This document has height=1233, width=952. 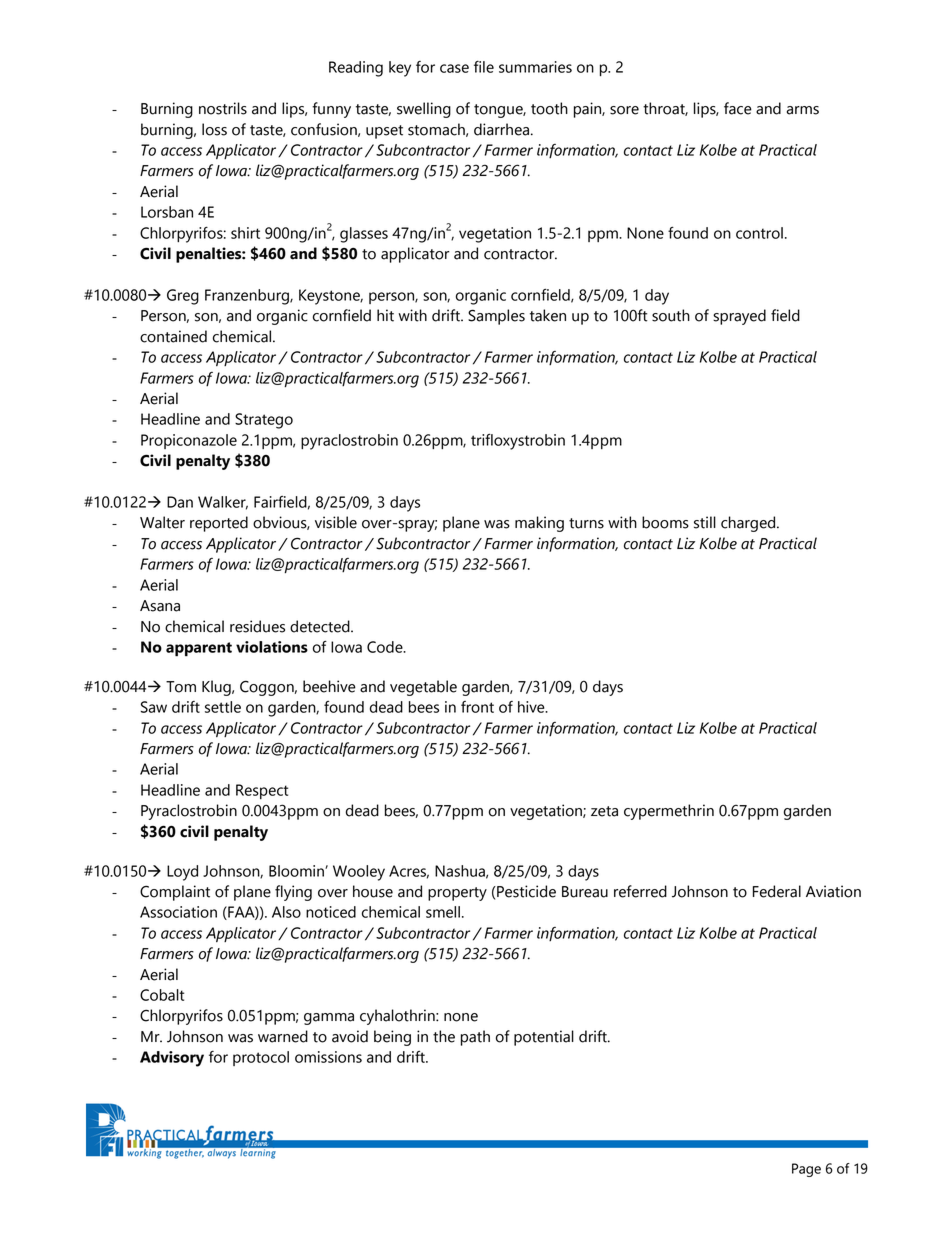 I want to click on charged, so click(x=749, y=524).
